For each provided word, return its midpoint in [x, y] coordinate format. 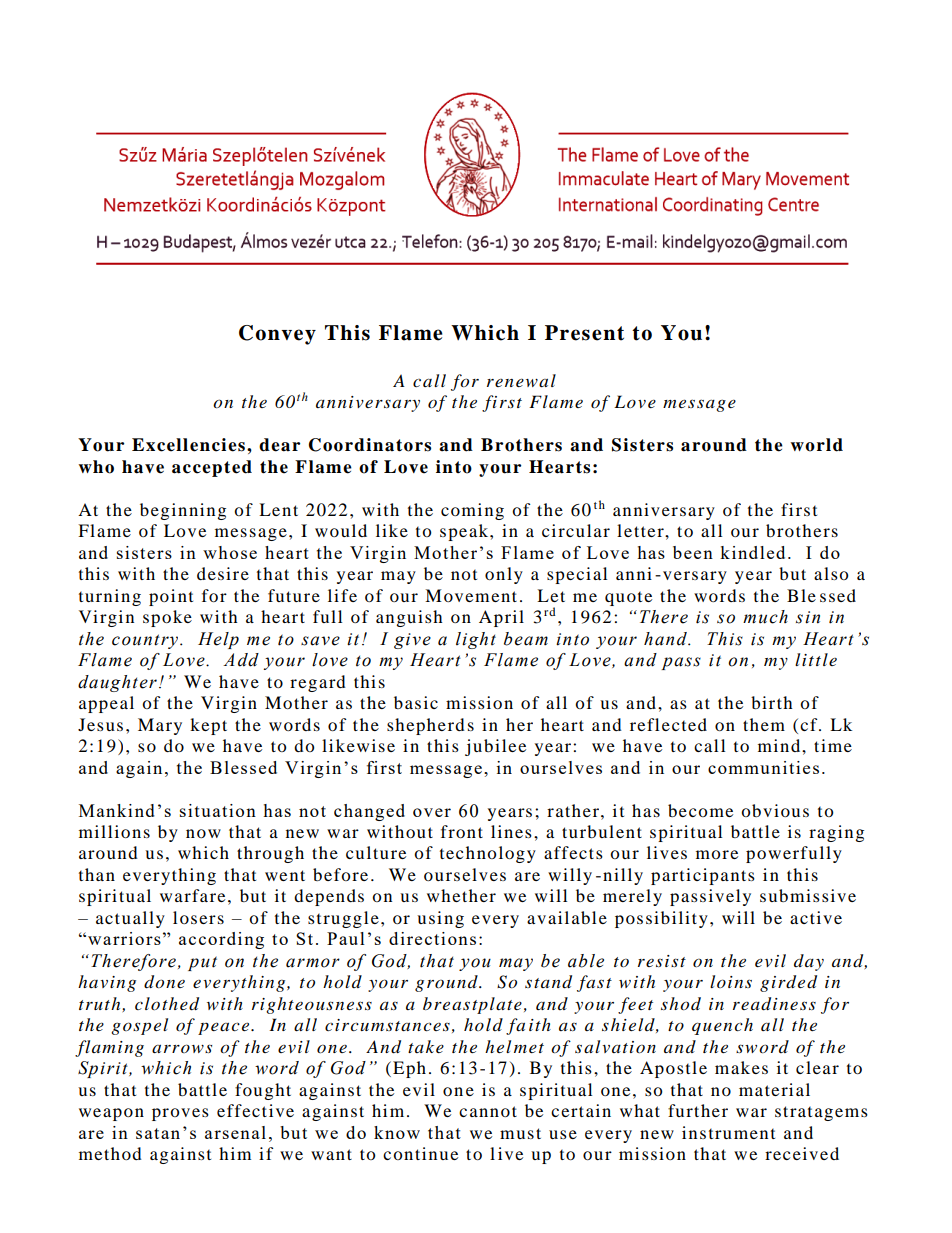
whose [230, 552]
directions [432, 938]
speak [465, 532]
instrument [728, 1132]
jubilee [495, 747]
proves [180, 1114]
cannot [488, 1111]
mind [780, 745]
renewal [521, 380]
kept [208, 726]
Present [584, 333]
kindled [752, 552]
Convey [277, 335]
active [816, 917]
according [221, 940]
